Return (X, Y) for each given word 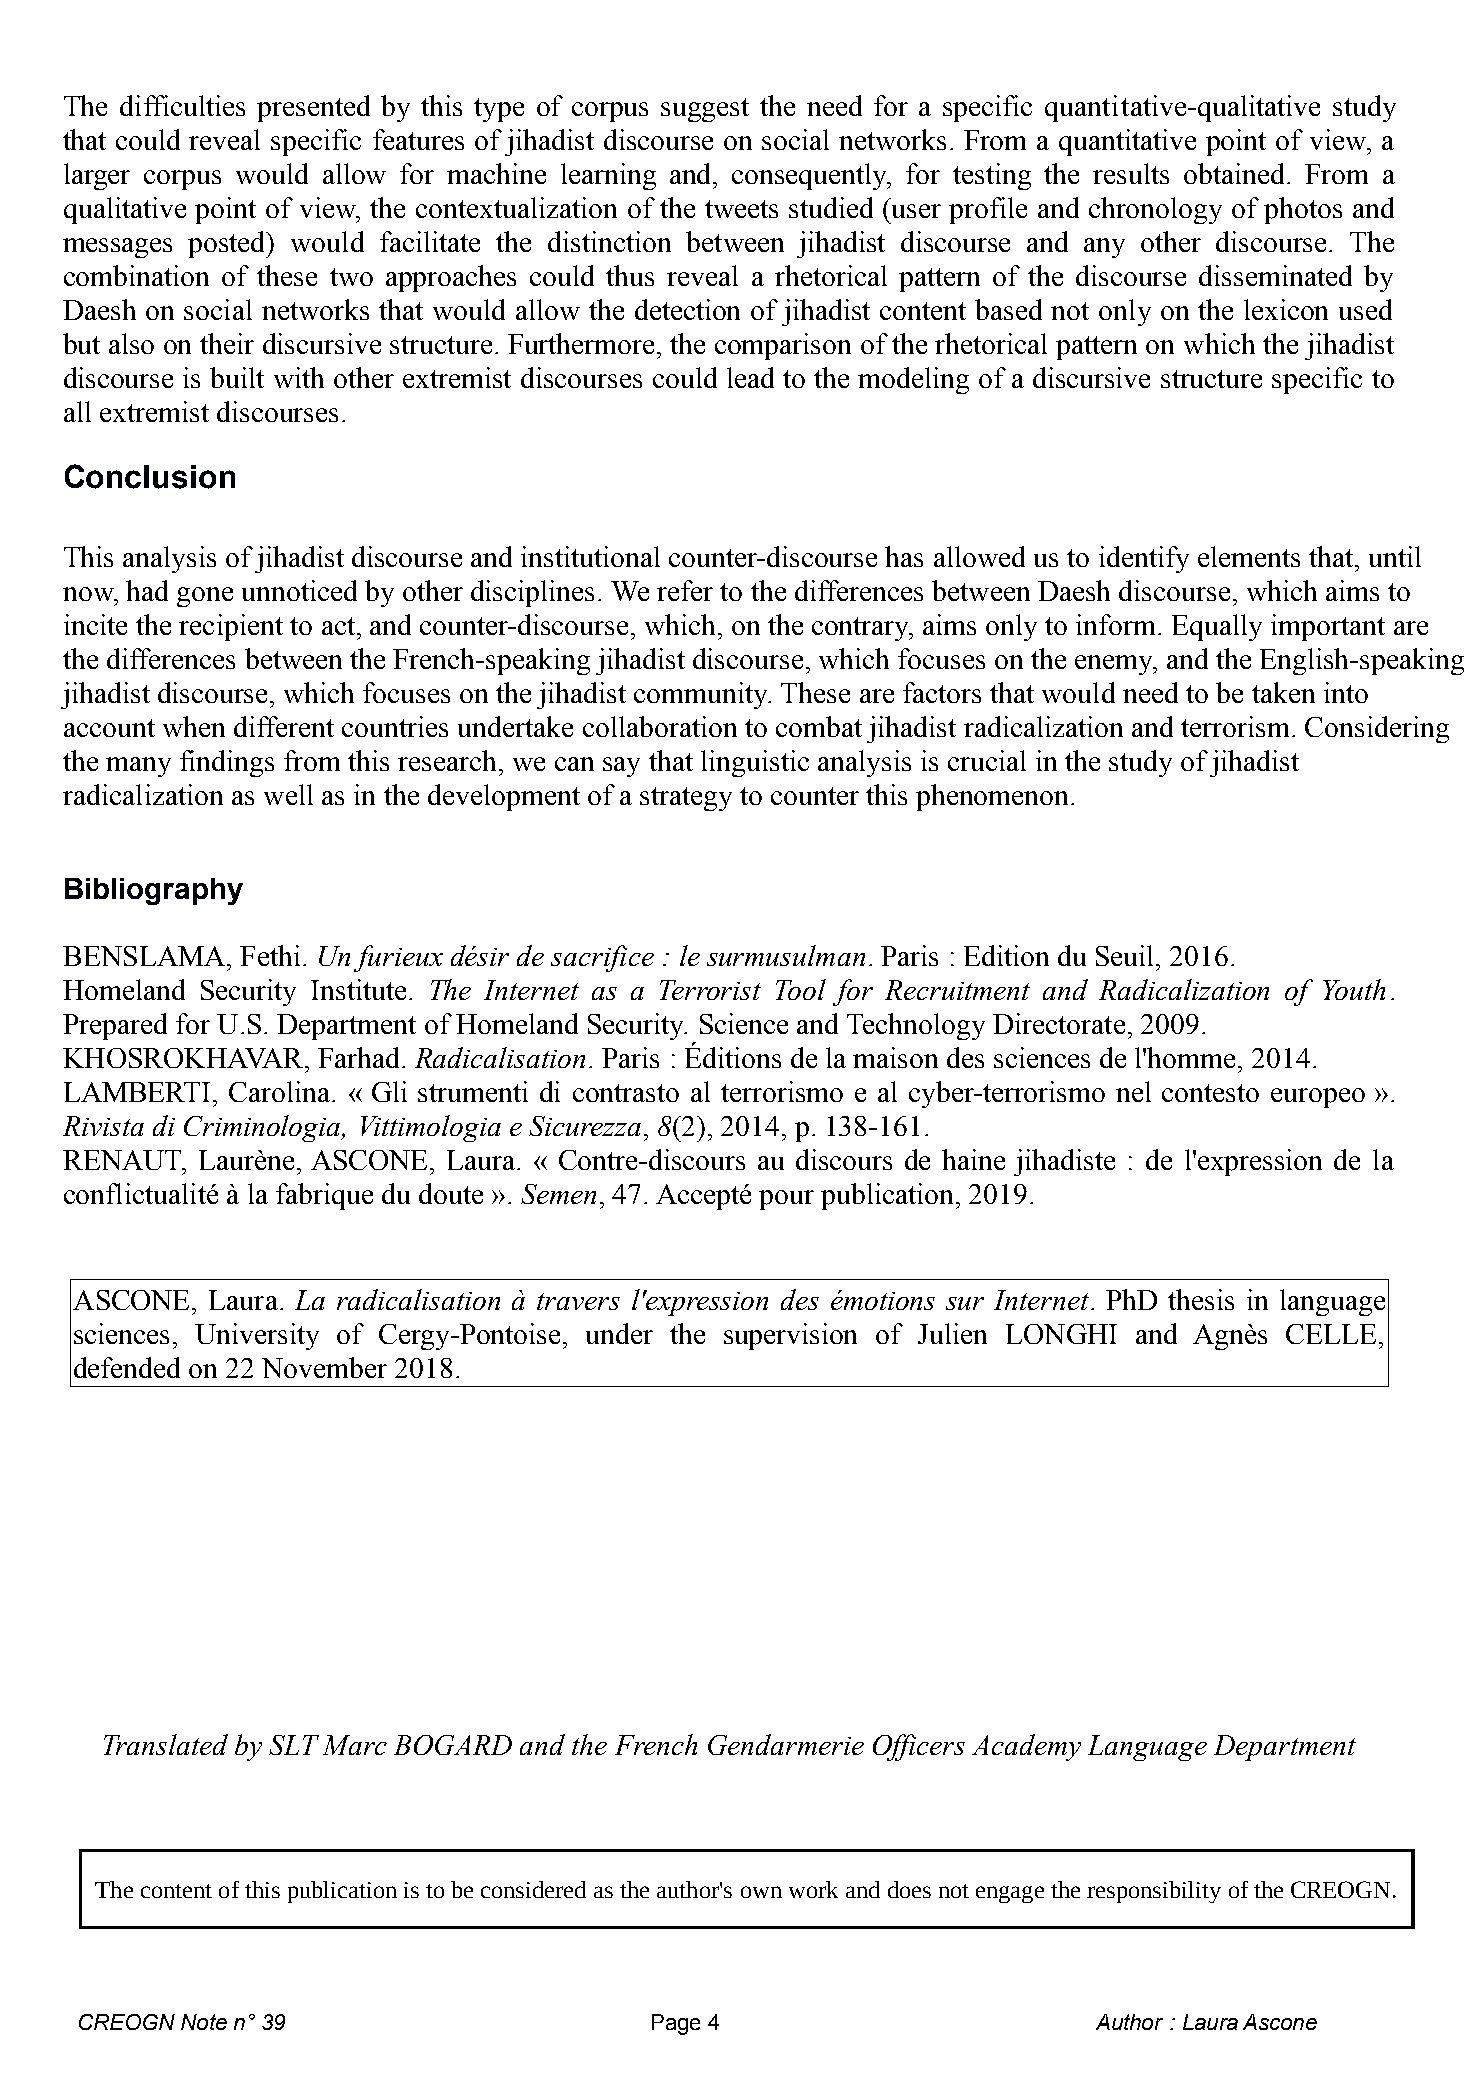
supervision (790, 1336)
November (324, 1367)
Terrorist (710, 990)
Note (204, 2022)
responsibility (1154, 1892)
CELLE (1331, 1334)
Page (676, 2024)
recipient (231, 627)
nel (1133, 1091)
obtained (1234, 173)
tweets (741, 209)
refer (685, 590)
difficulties (182, 105)
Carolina (281, 1091)
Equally (1217, 627)
